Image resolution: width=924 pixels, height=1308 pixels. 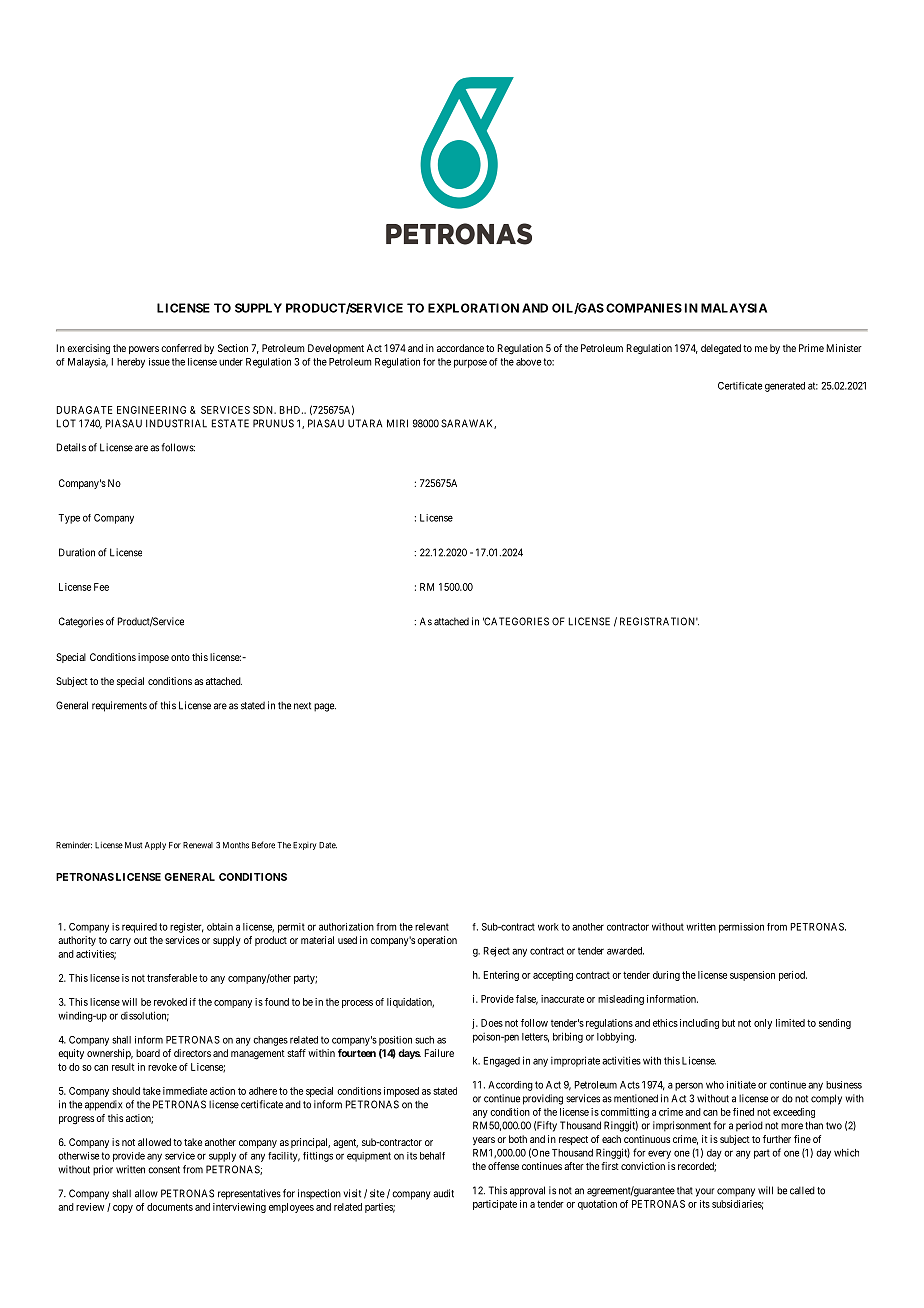 I want to click on audit, so click(x=443, y=1193).
